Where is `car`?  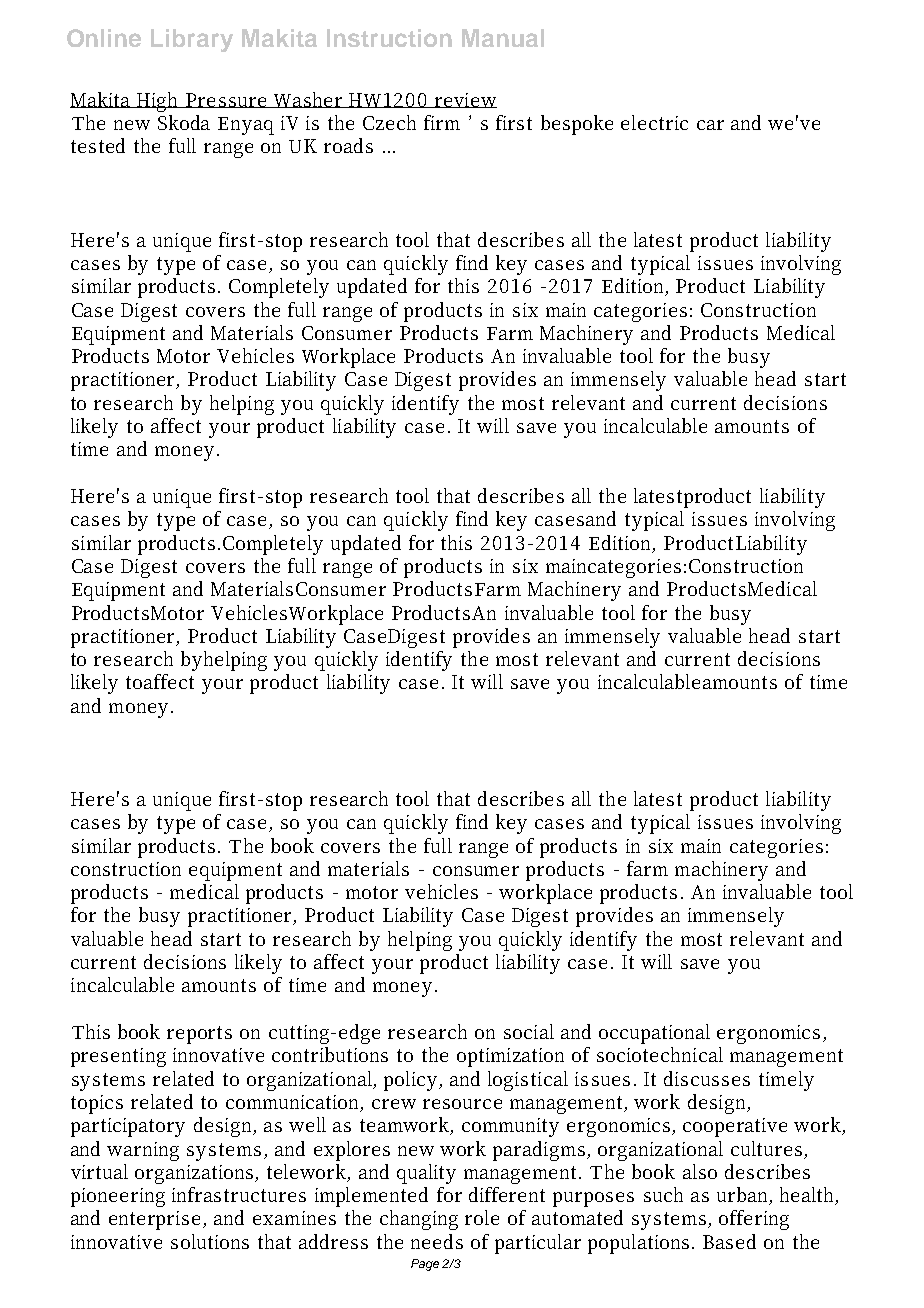 car is located at coordinates (710, 125).
